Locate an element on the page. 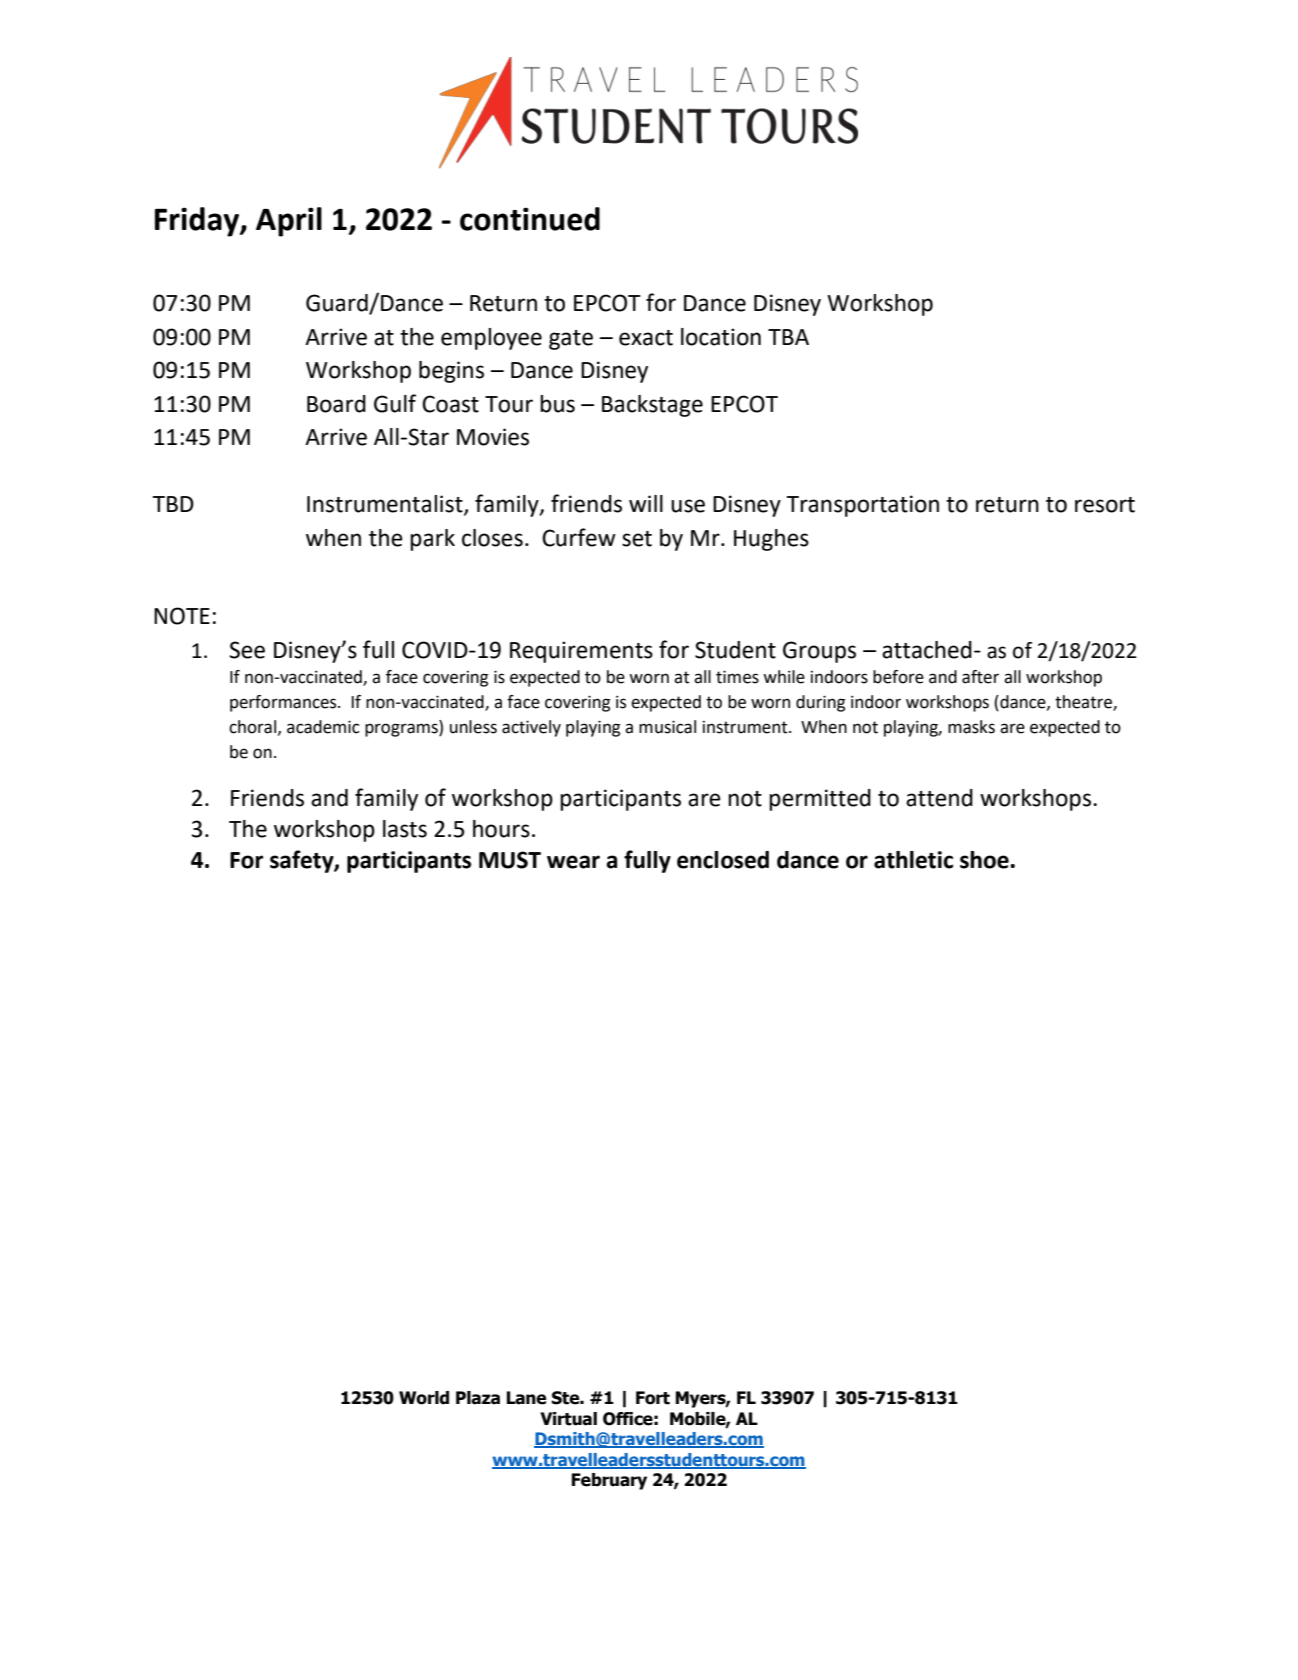  TBD is located at coordinates (173, 504).
